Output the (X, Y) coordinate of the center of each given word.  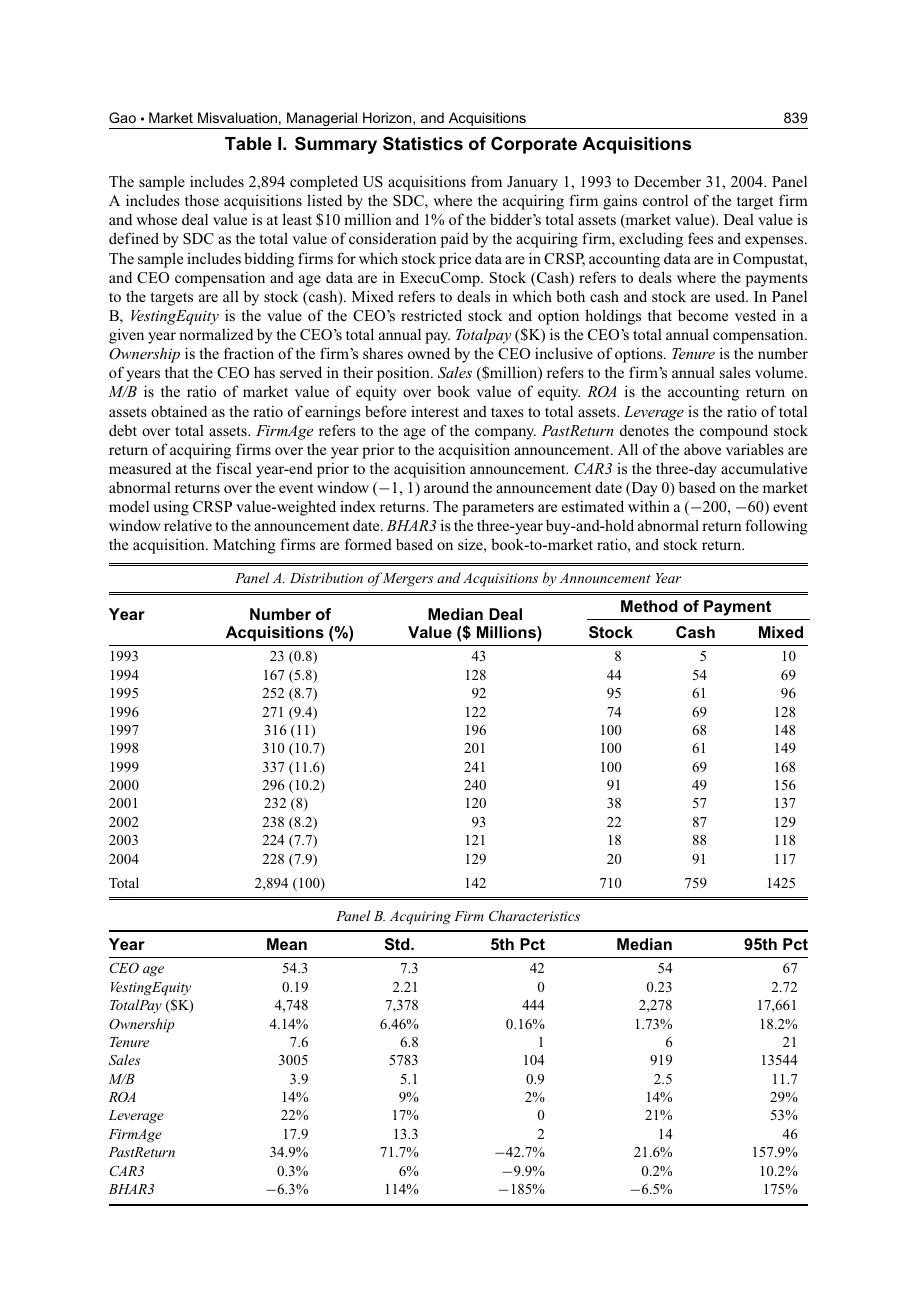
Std (398, 944)
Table (248, 143)
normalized (216, 334)
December (667, 181)
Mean (287, 944)
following (776, 527)
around (446, 487)
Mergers (406, 579)
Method (649, 606)
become (703, 315)
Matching (244, 546)
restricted (431, 315)
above (702, 449)
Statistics (423, 143)
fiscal (234, 468)
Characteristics (534, 915)
